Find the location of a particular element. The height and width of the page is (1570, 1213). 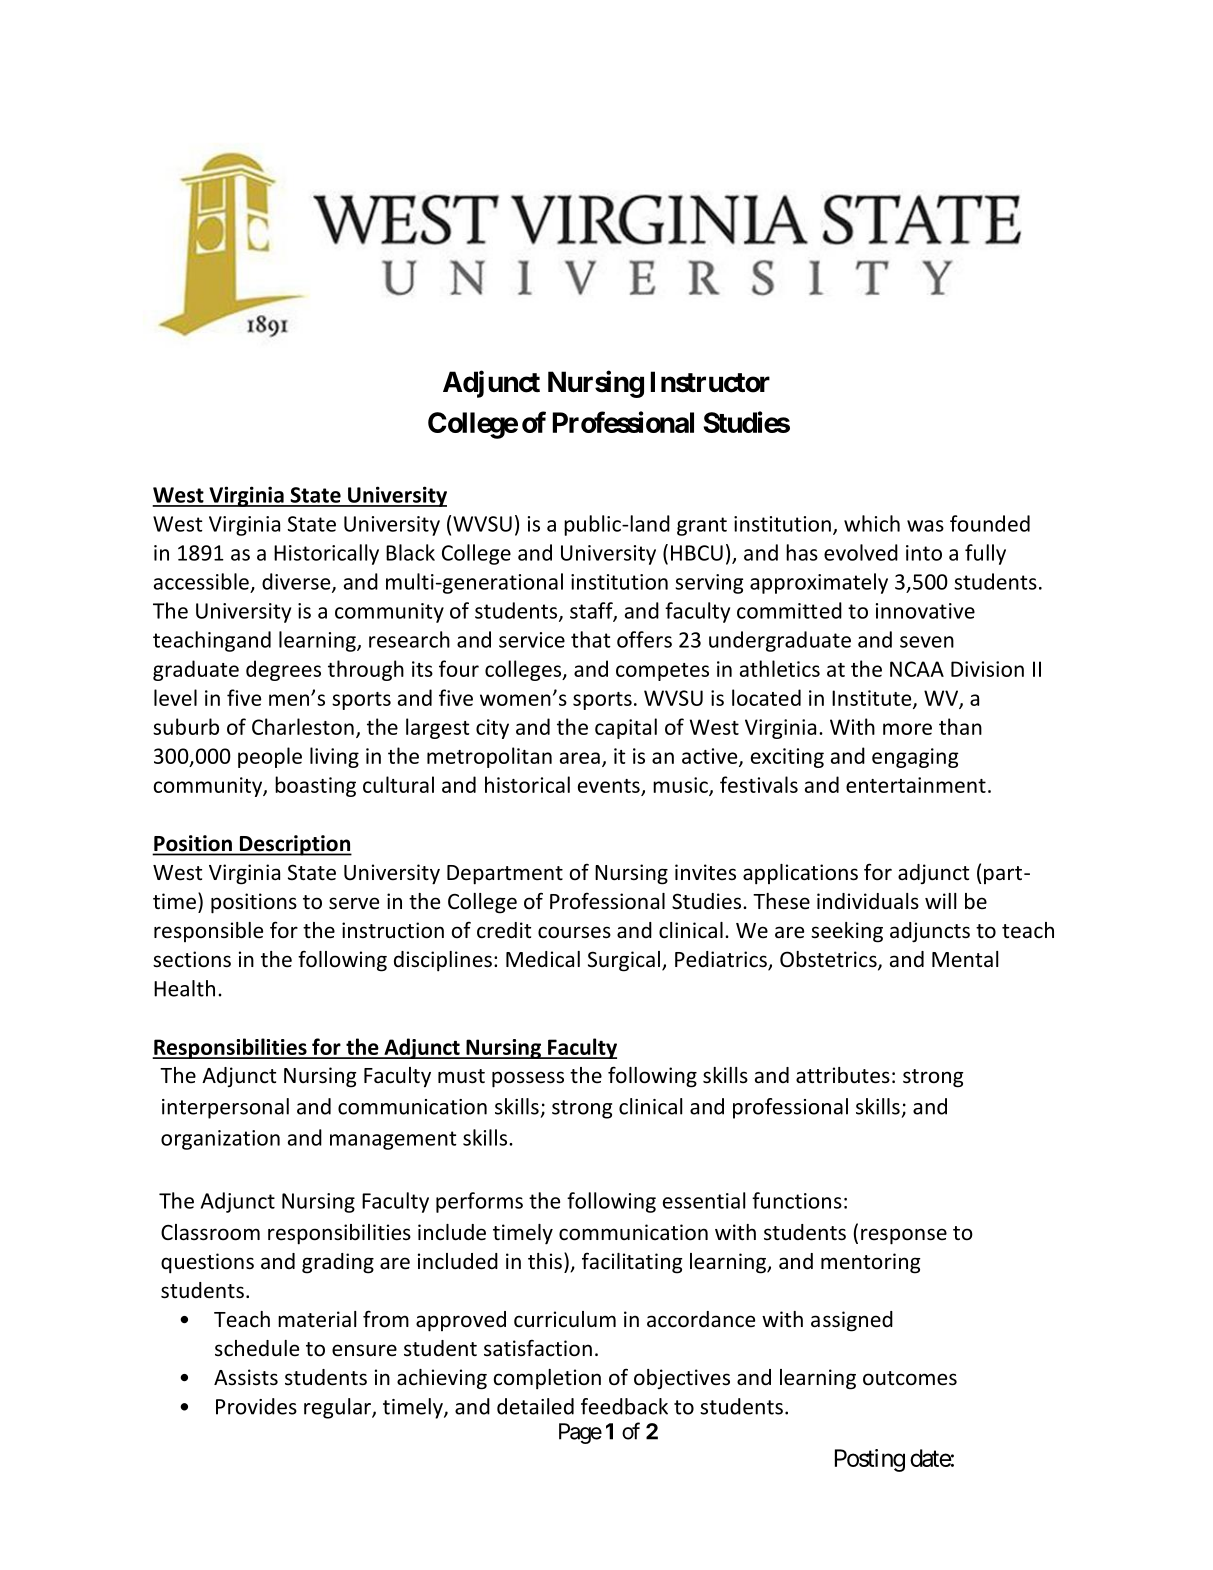

Instructor is located at coordinates (710, 382).
